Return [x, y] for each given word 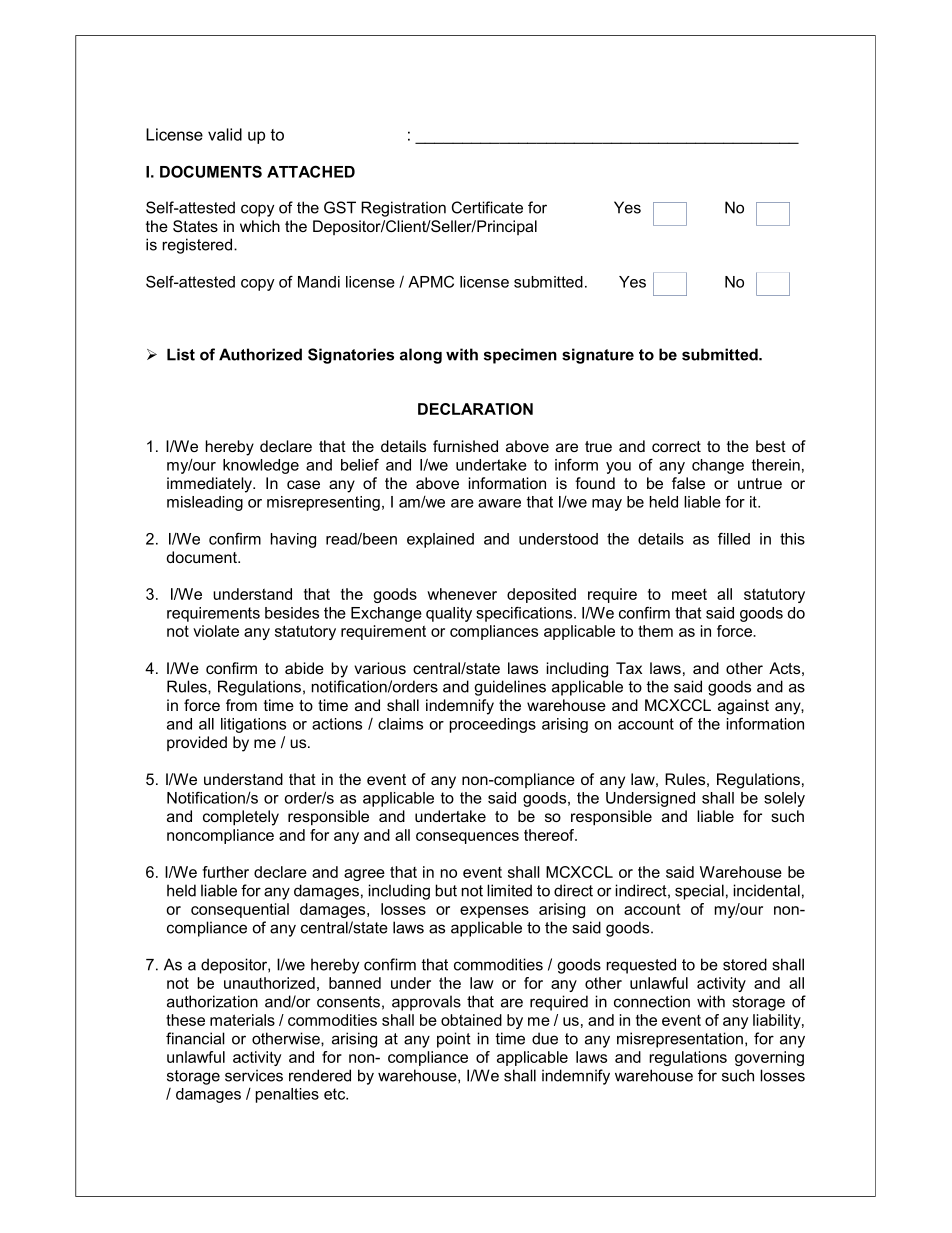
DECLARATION [475, 409]
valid [225, 134]
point [454, 1040]
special [699, 892]
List [181, 354]
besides [292, 613]
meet [689, 594]
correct [676, 446]
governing [769, 1058]
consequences [467, 838]
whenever [462, 594]
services [254, 1075]
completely [241, 818]
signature [598, 356]
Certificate [487, 207]
